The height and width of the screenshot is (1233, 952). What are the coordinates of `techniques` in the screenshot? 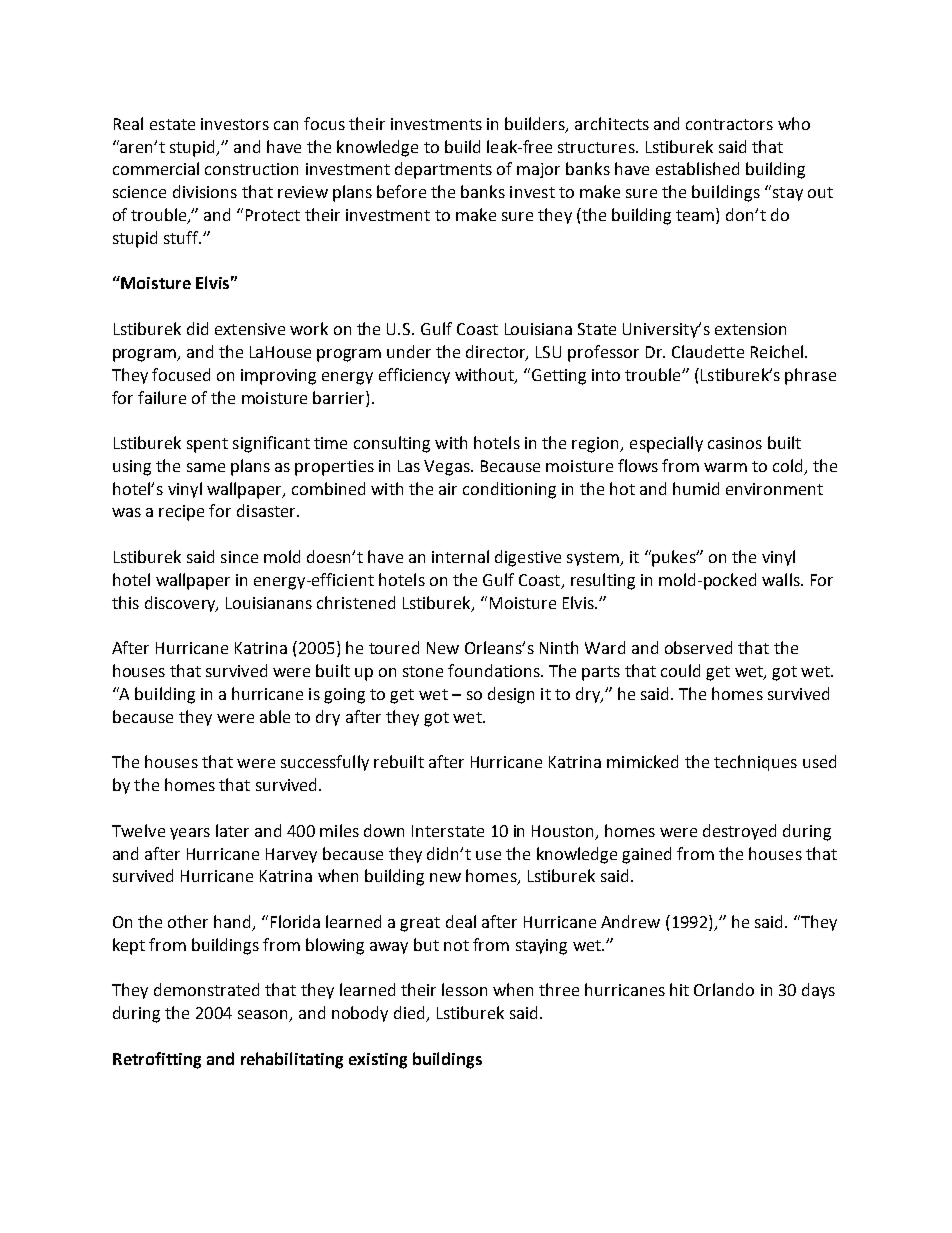 It's located at (755, 763).
